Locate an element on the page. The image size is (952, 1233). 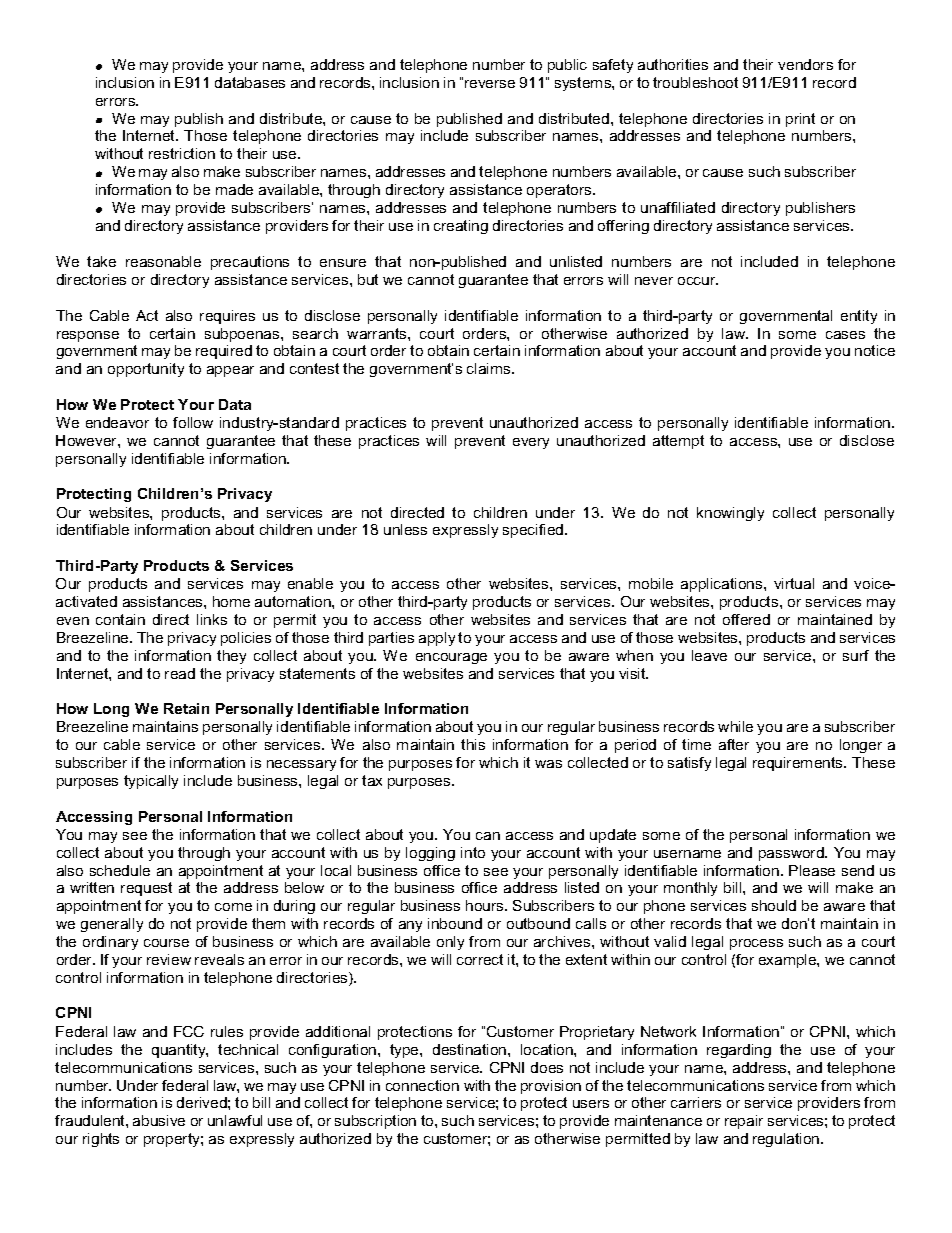
claims is located at coordinates (490, 368).
